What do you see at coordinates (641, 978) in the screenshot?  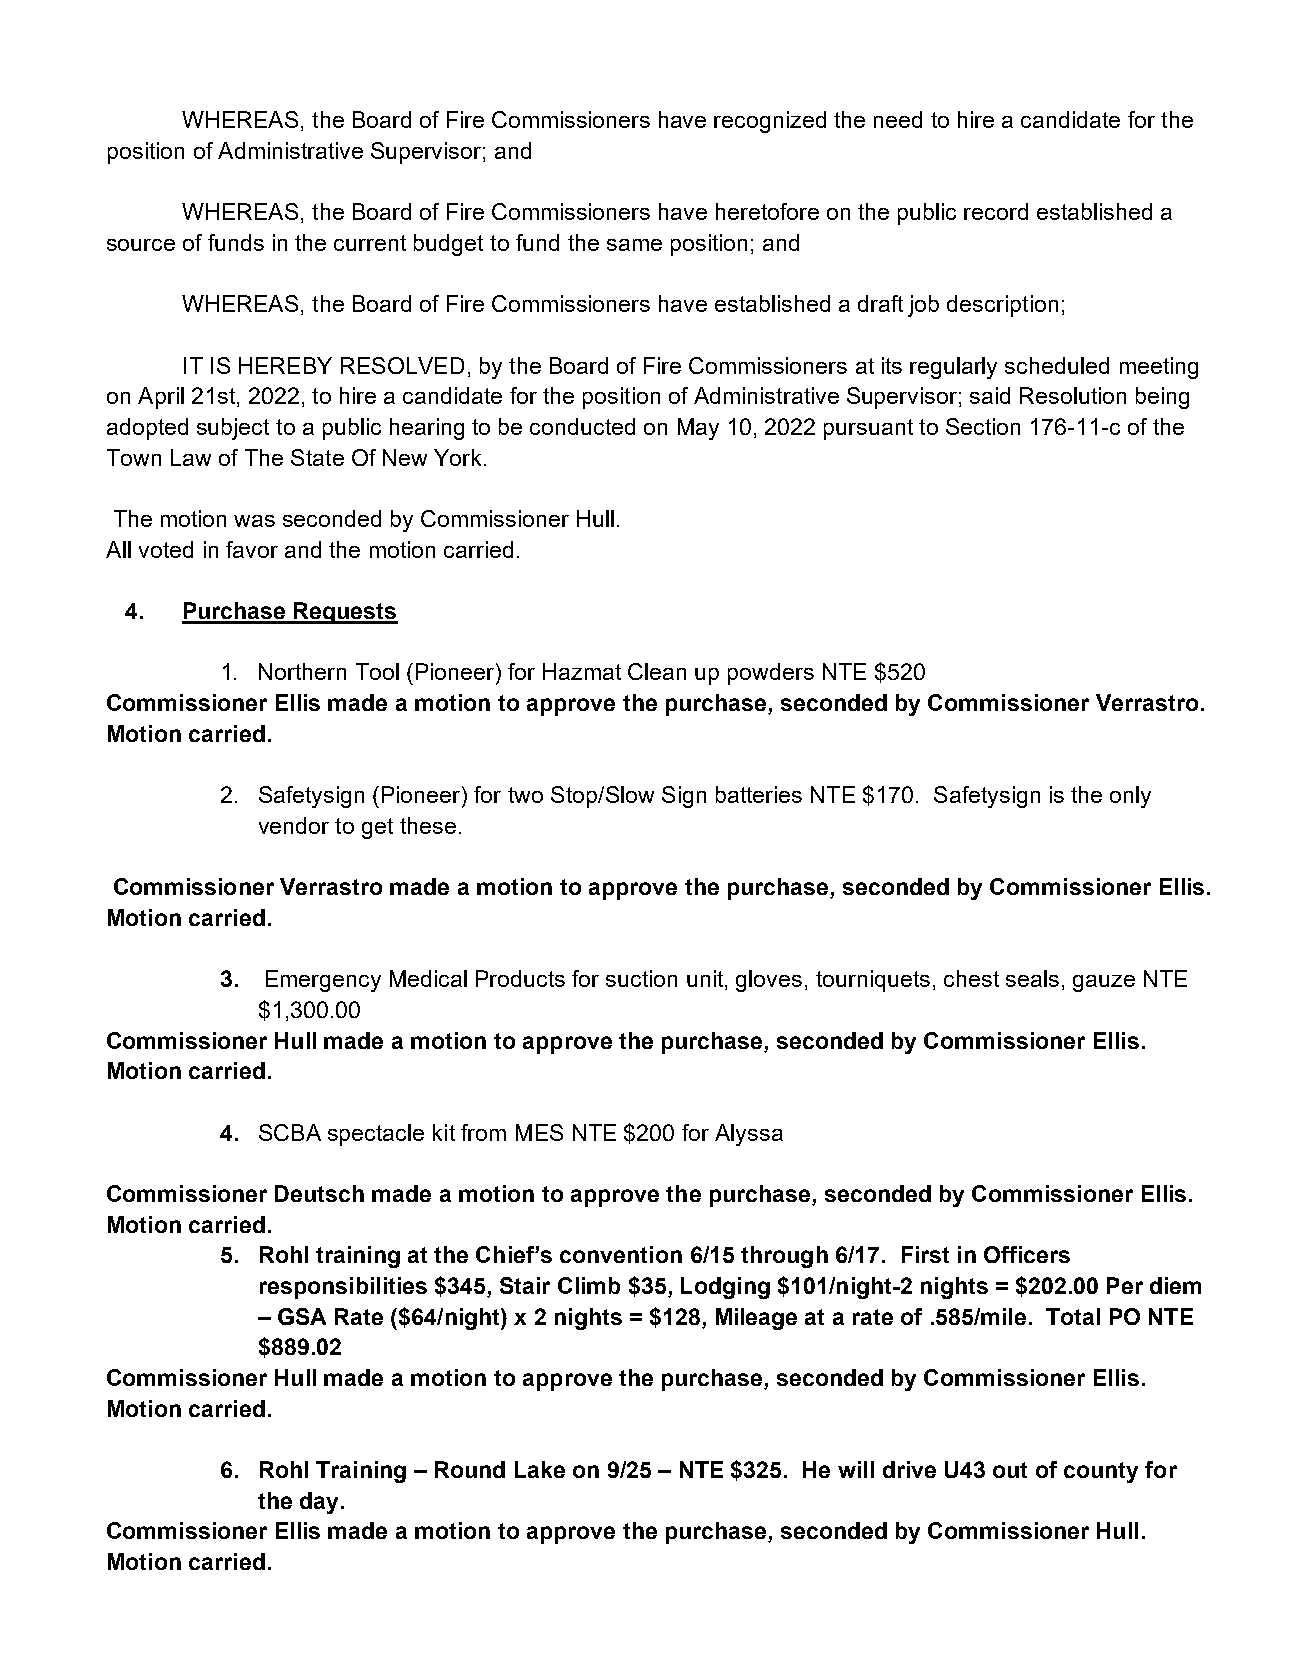 I see `suction` at bounding box center [641, 978].
